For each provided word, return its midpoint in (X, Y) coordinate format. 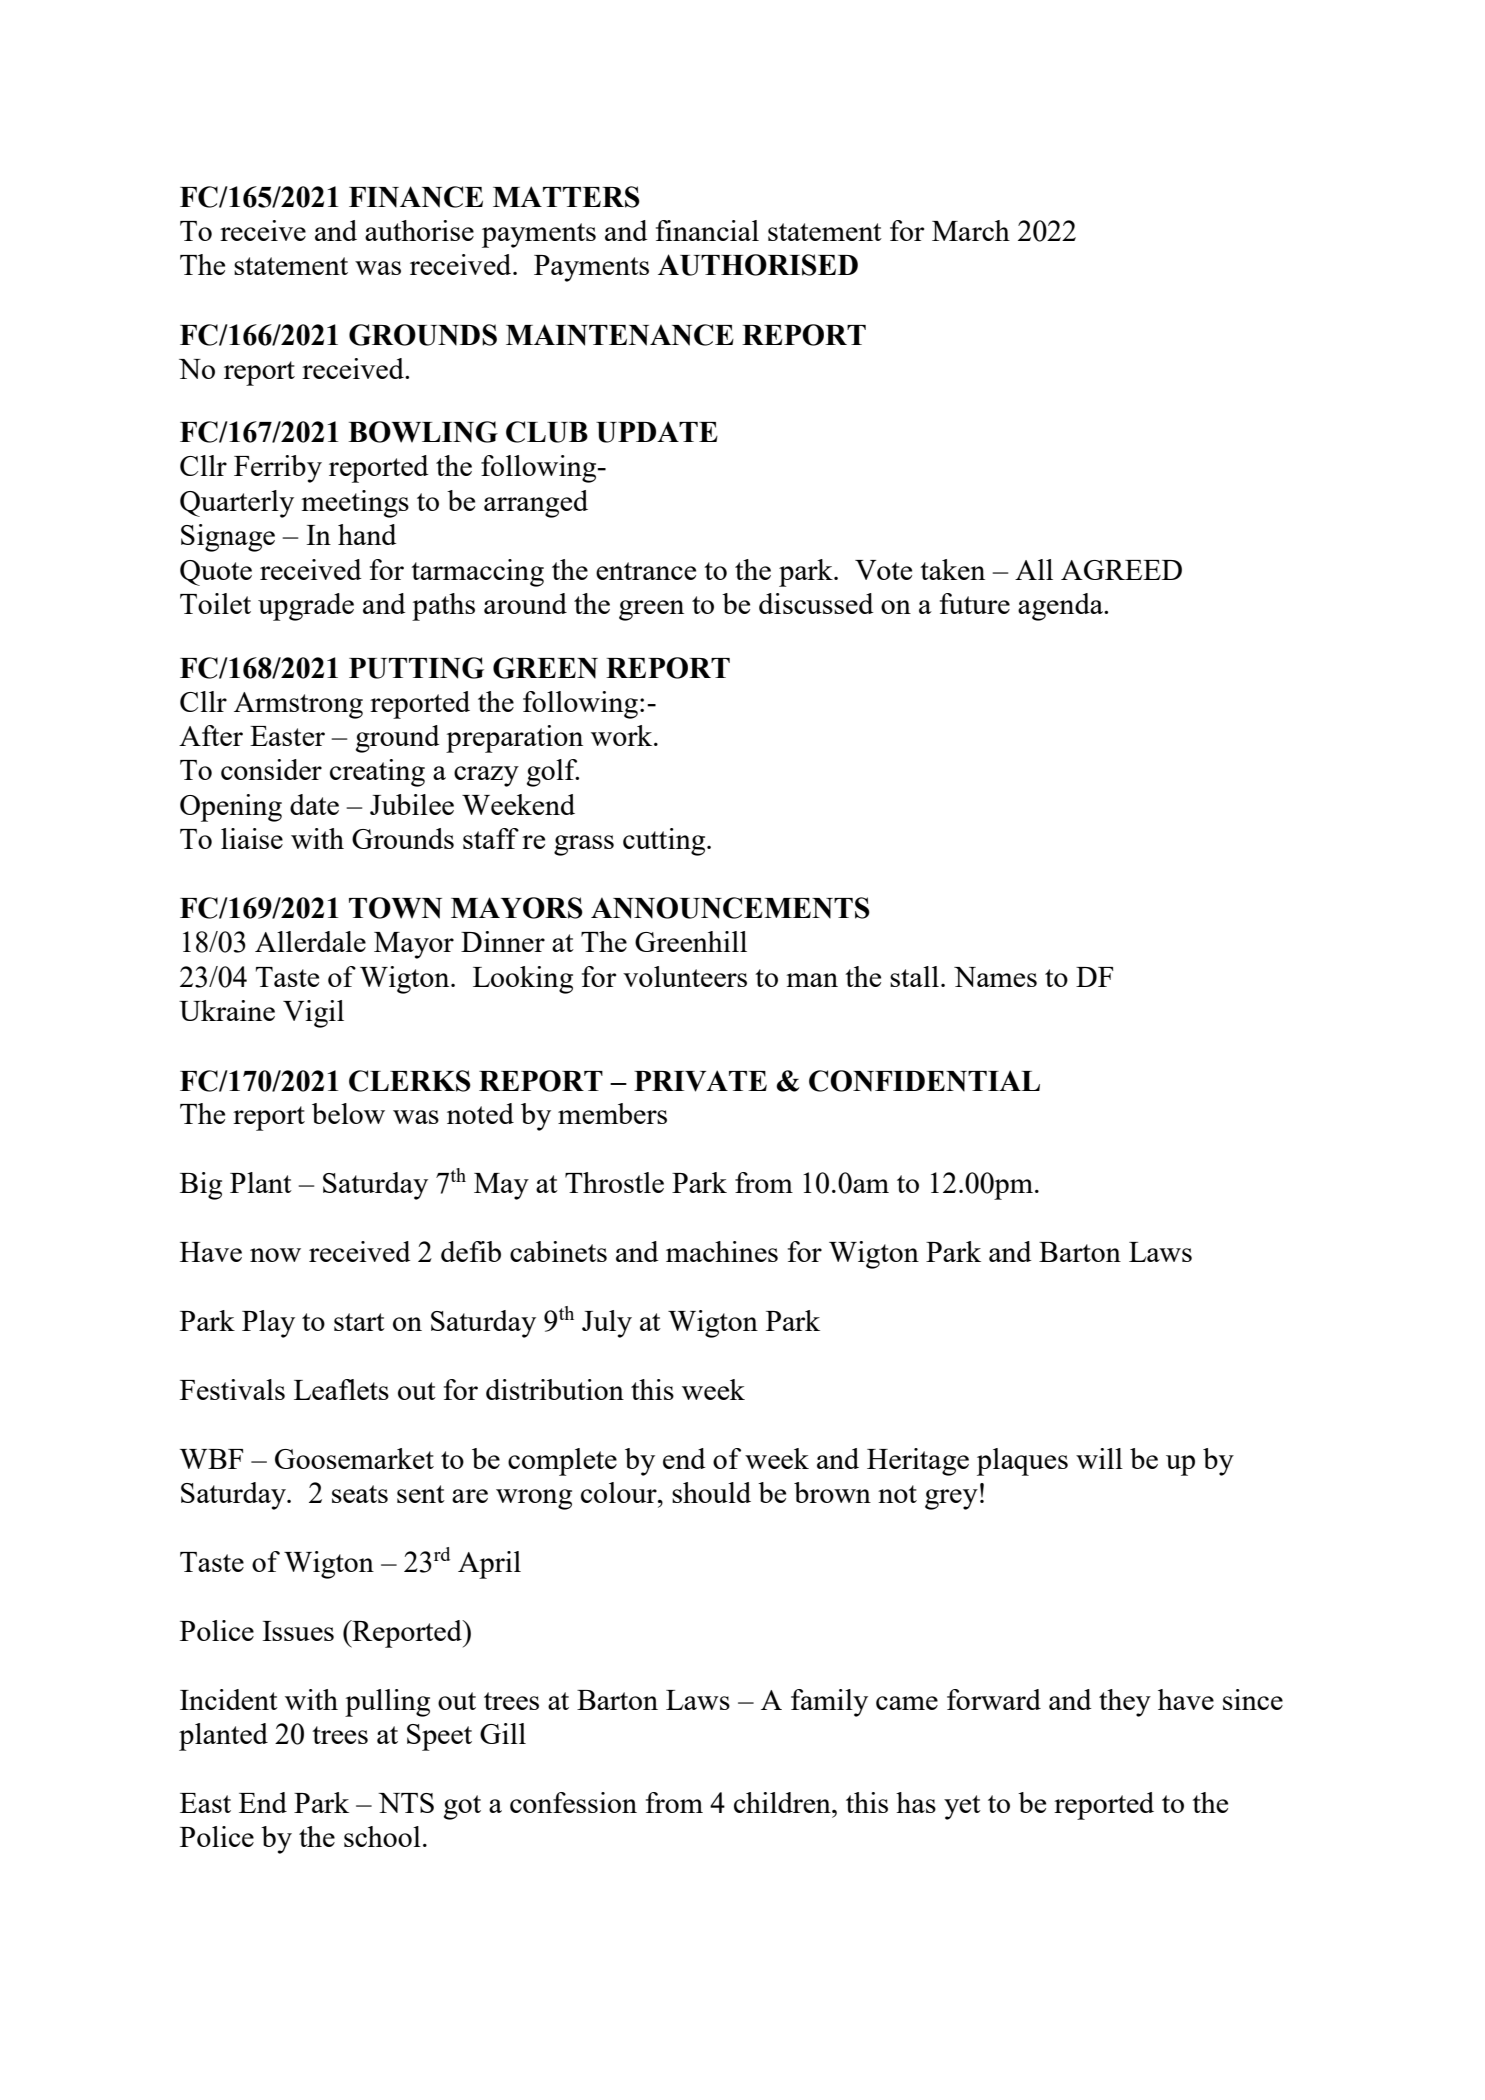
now (275, 1255)
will (1099, 1458)
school (382, 1836)
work (623, 735)
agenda (1061, 607)
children (783, 1802)
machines (722, 1251)
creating (377, 773)
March (971, 230)
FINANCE (416, 197)
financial (707, 230)
